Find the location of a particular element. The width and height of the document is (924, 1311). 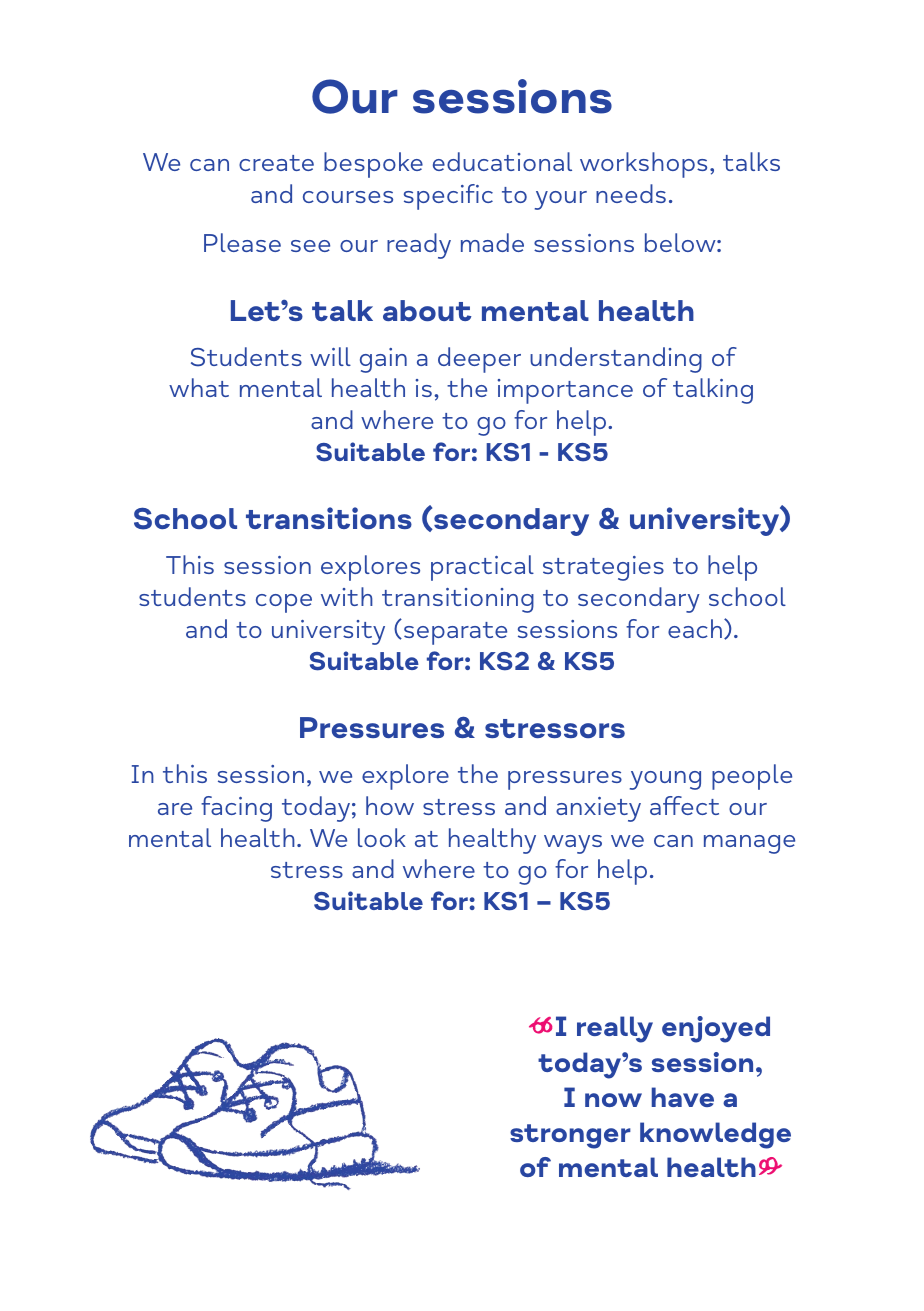

specific is located at coordinates (448, 197).
